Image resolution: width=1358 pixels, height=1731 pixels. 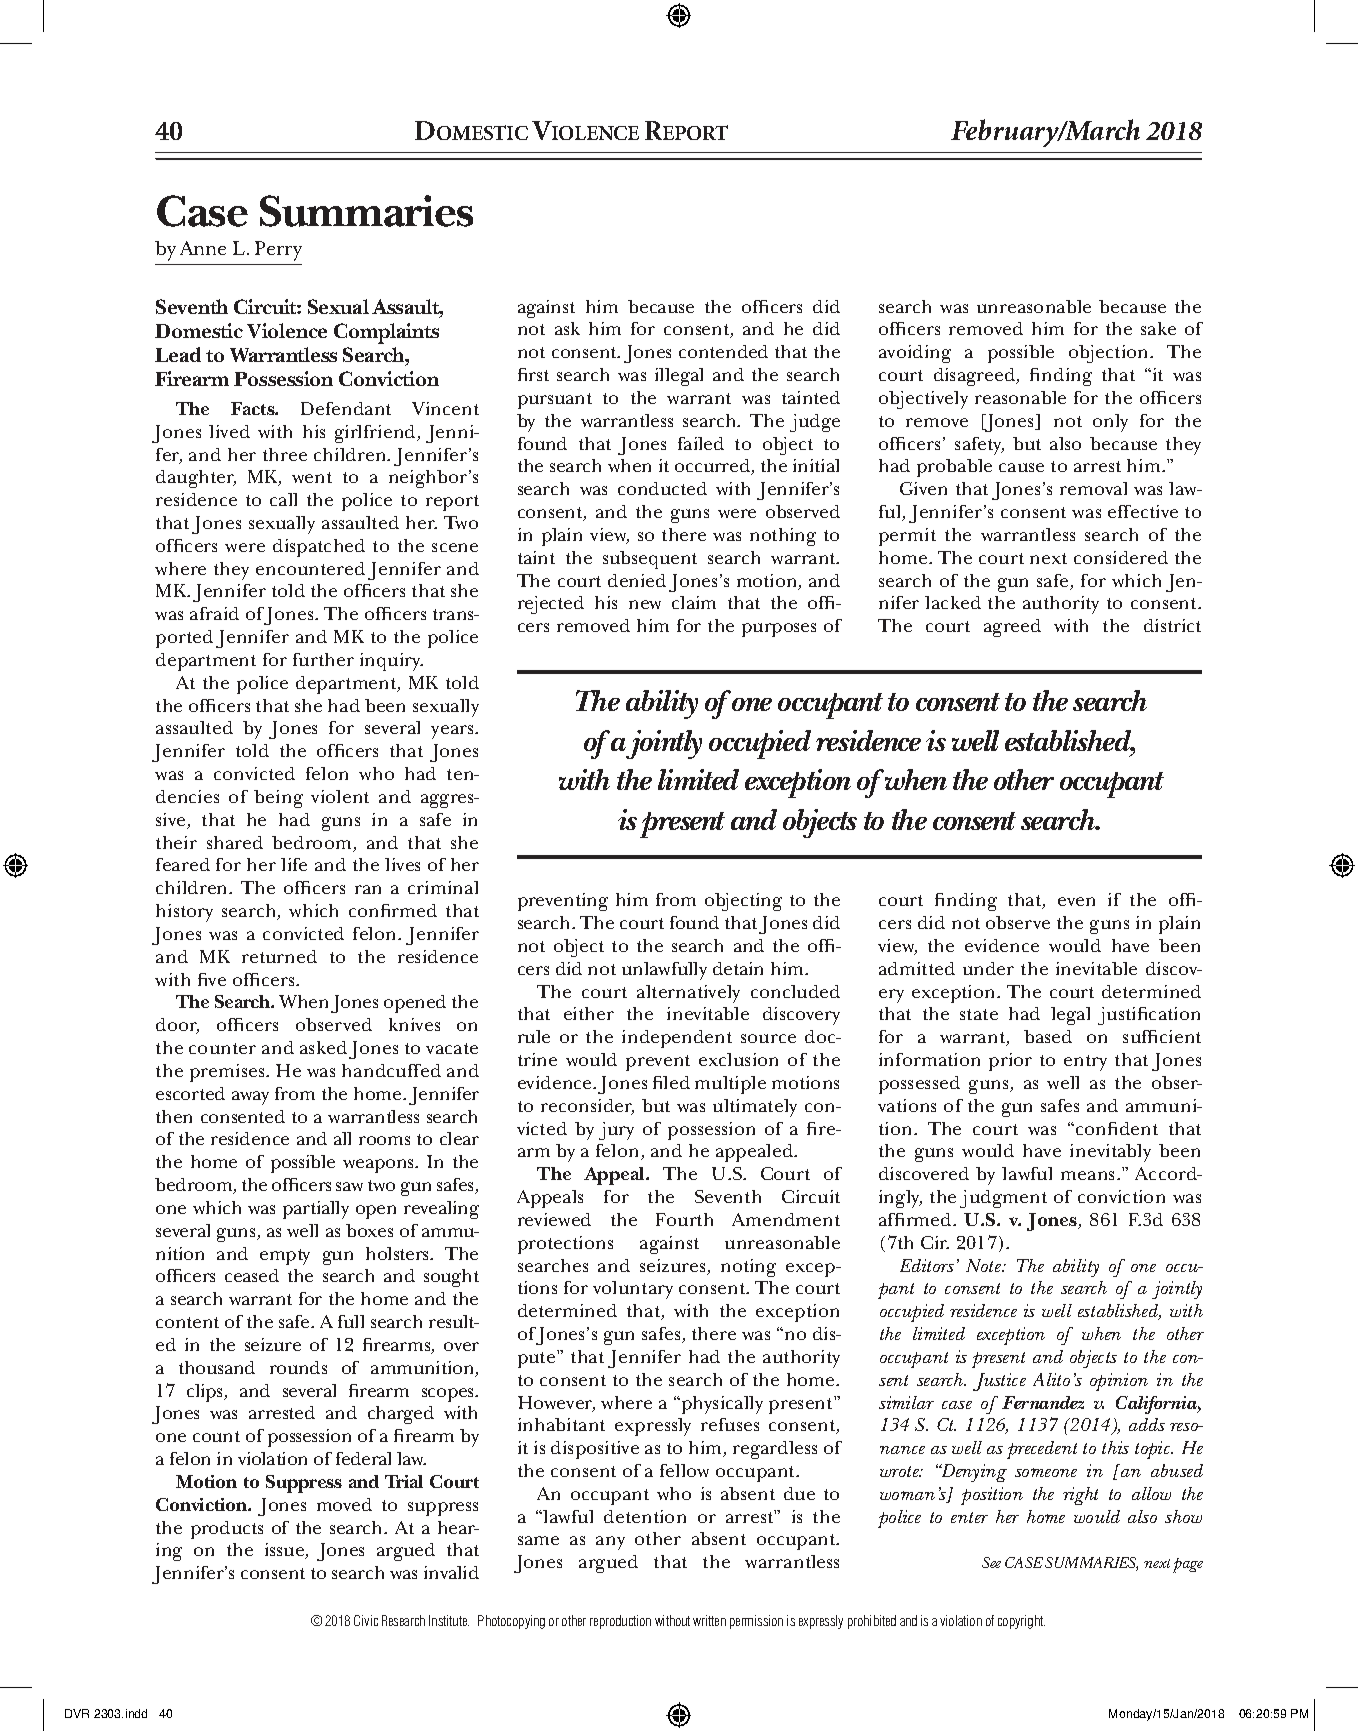 I want to click on criminal, so click(x=443, y=887).
